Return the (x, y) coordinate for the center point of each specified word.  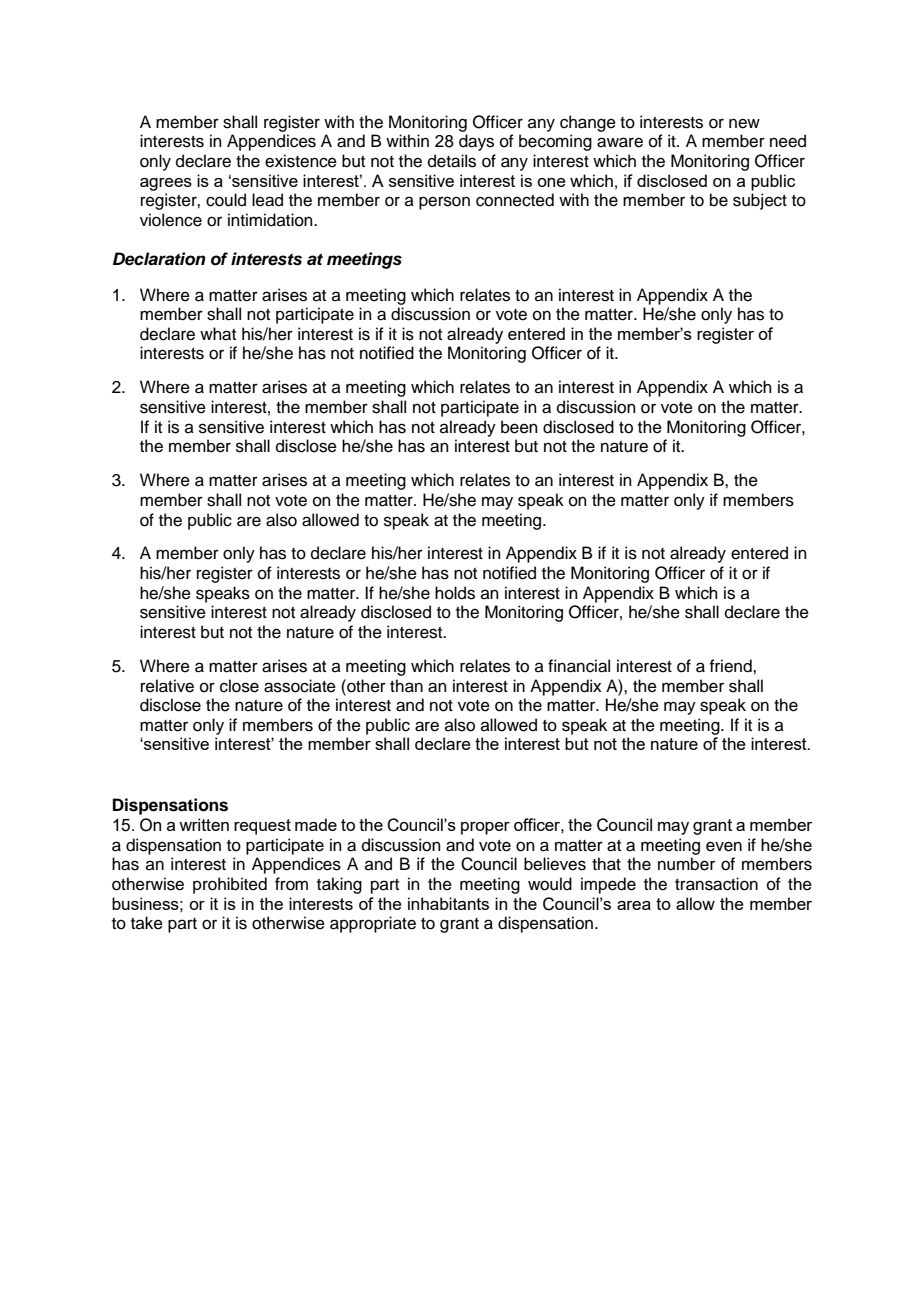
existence (301, 161)
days (476, 142)
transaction (716, 884)
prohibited (230, 885)
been (519, 427)
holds (455, 593)
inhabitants (448, 903)
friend (731, 666)
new (744, 123)
